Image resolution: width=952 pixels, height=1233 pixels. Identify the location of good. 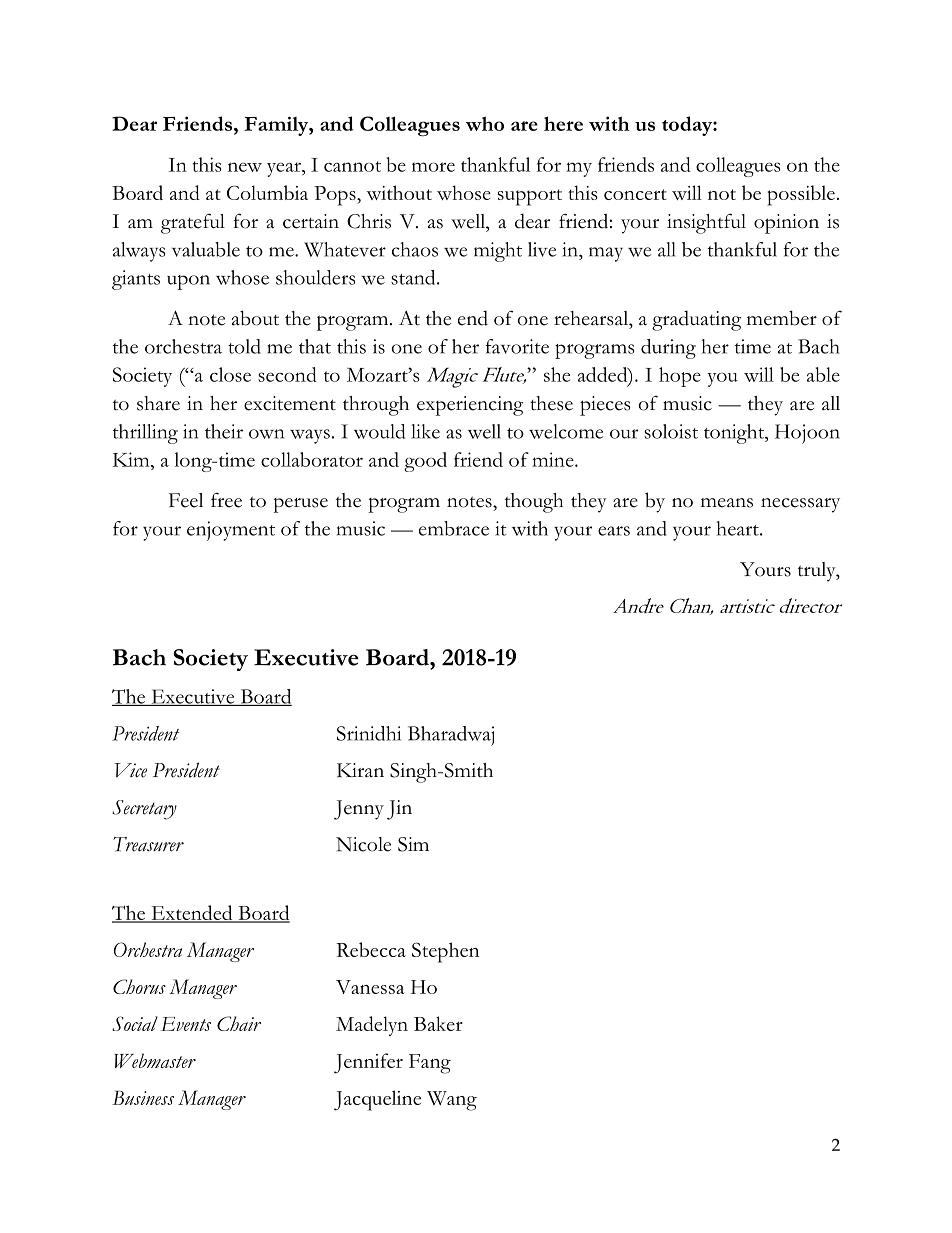
(425, 462).
